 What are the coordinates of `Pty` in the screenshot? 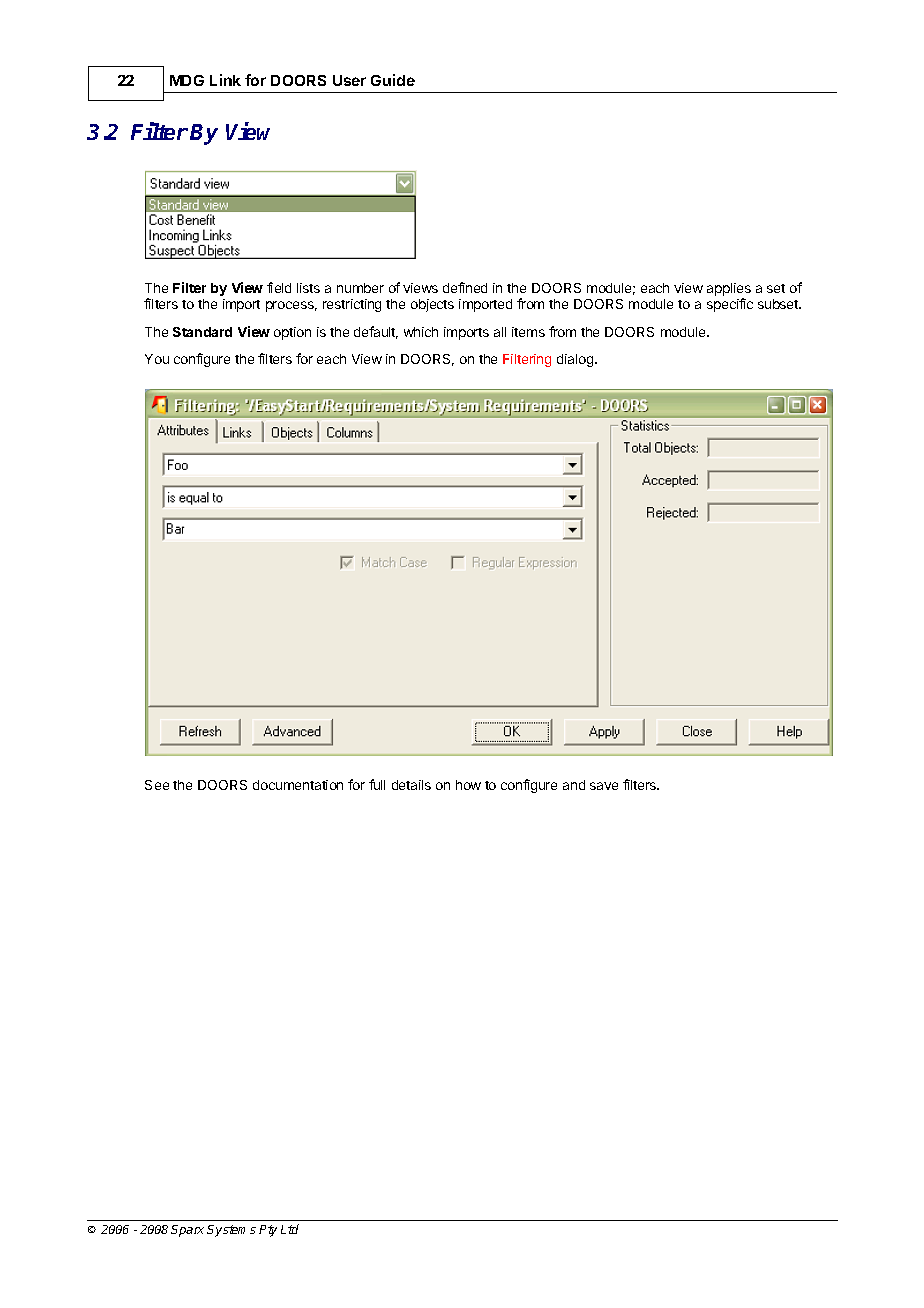 It's located at (268, 1231).
